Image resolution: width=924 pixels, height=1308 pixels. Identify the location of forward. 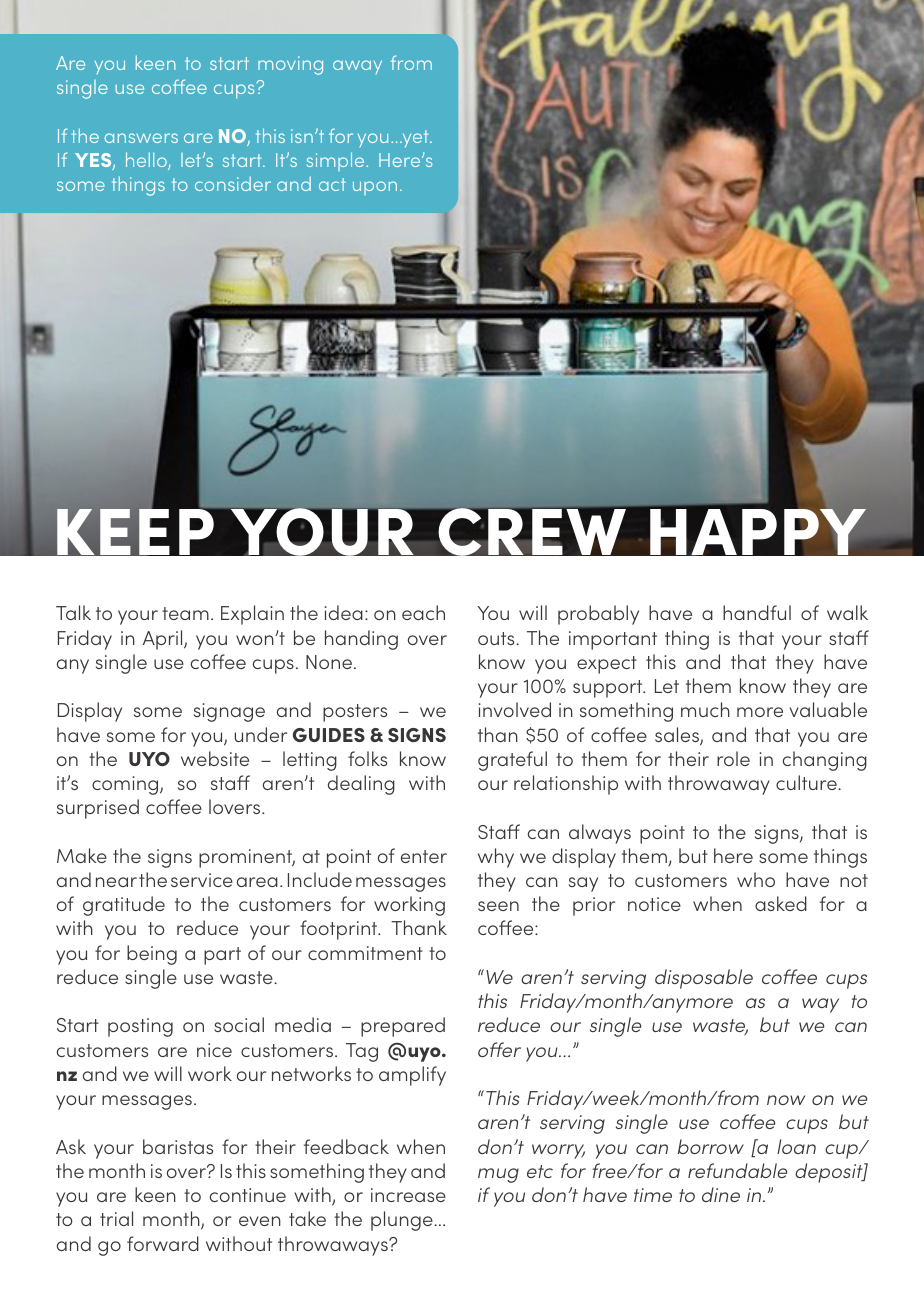
(163, 1243).
